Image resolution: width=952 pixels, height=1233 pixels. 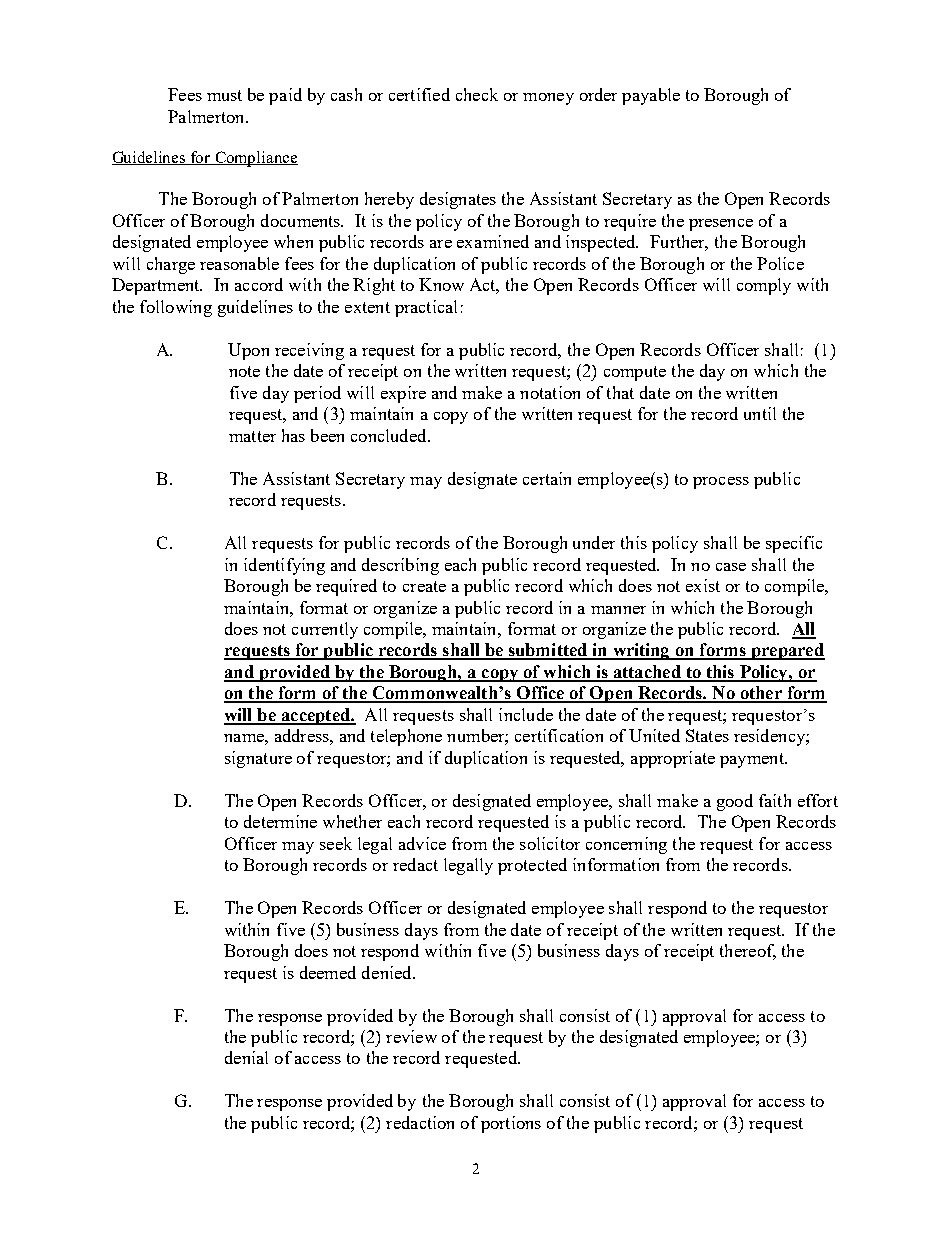 I want to click on payable, so click(x=651, y=96).
